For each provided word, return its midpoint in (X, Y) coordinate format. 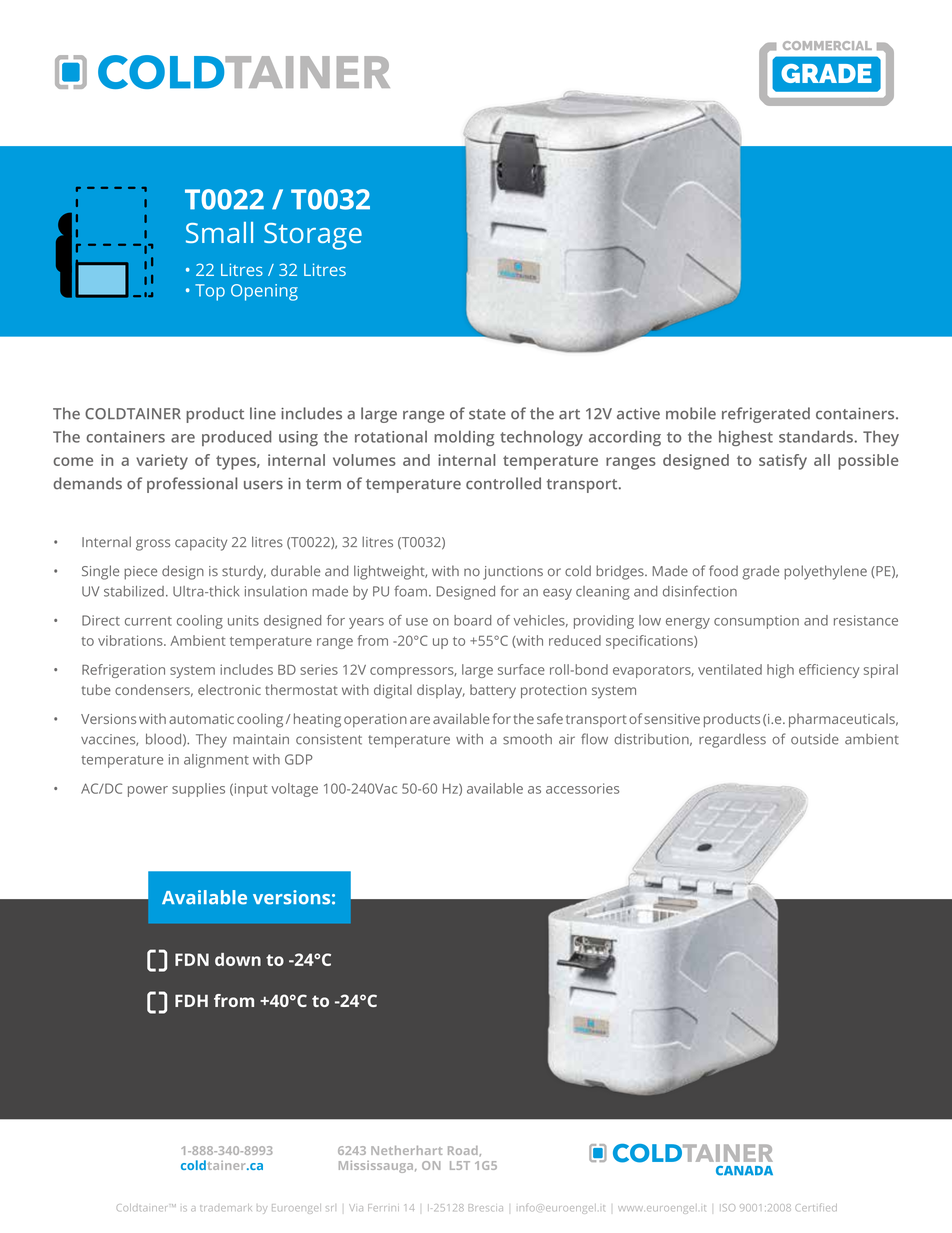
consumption (756, 622)
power (148, 791)
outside (815, 739)
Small (219, 232)
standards (817, 436)
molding (464, 438)
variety (162, 462)
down (238, 959)
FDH (191, 1000)
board (472, 620)
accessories (582, 788)
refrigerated (766, 415)
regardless (732, 740)
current (148, 621)
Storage (313, 236)
